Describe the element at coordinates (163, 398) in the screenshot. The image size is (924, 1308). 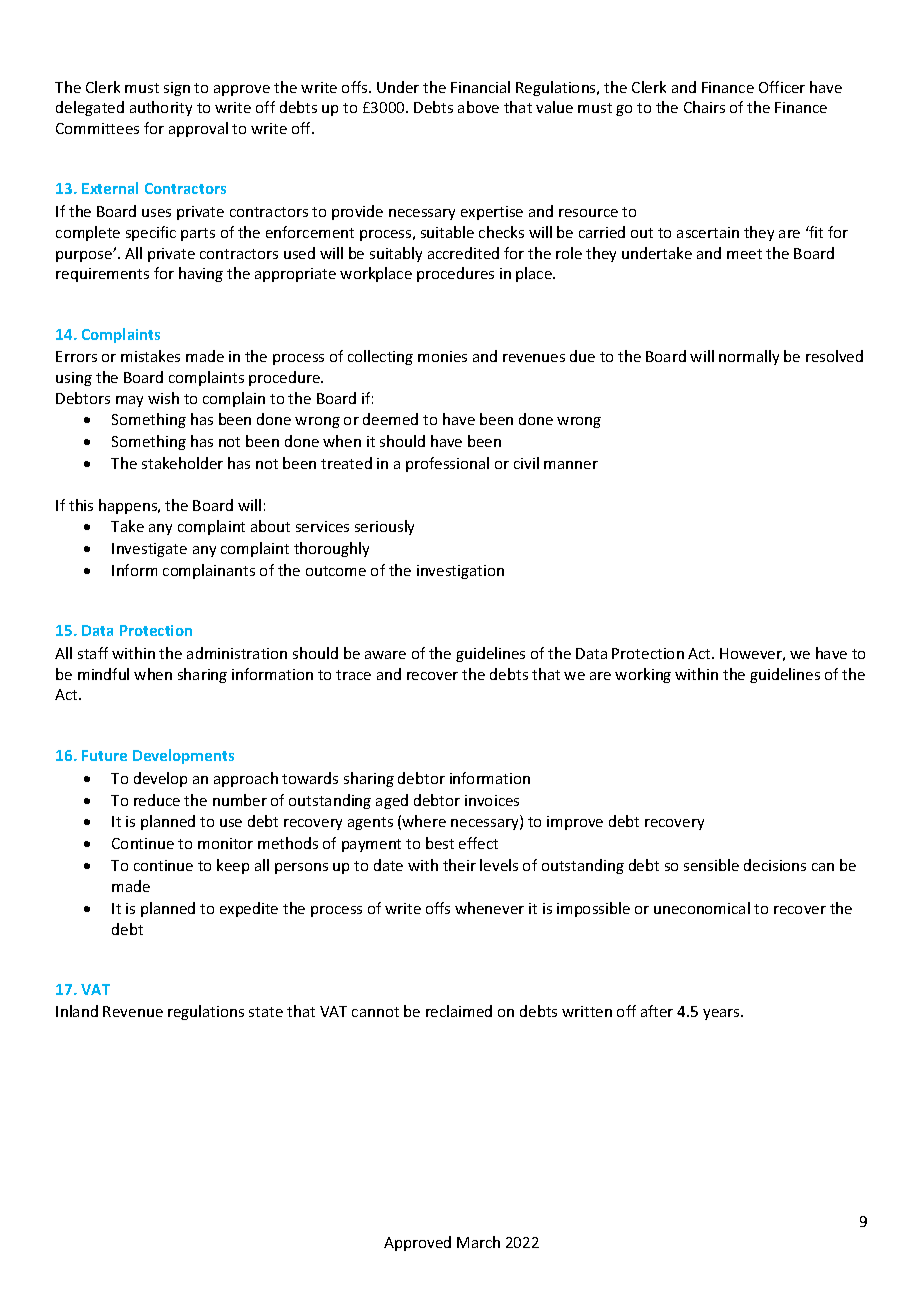
I see `wish` at that location.
